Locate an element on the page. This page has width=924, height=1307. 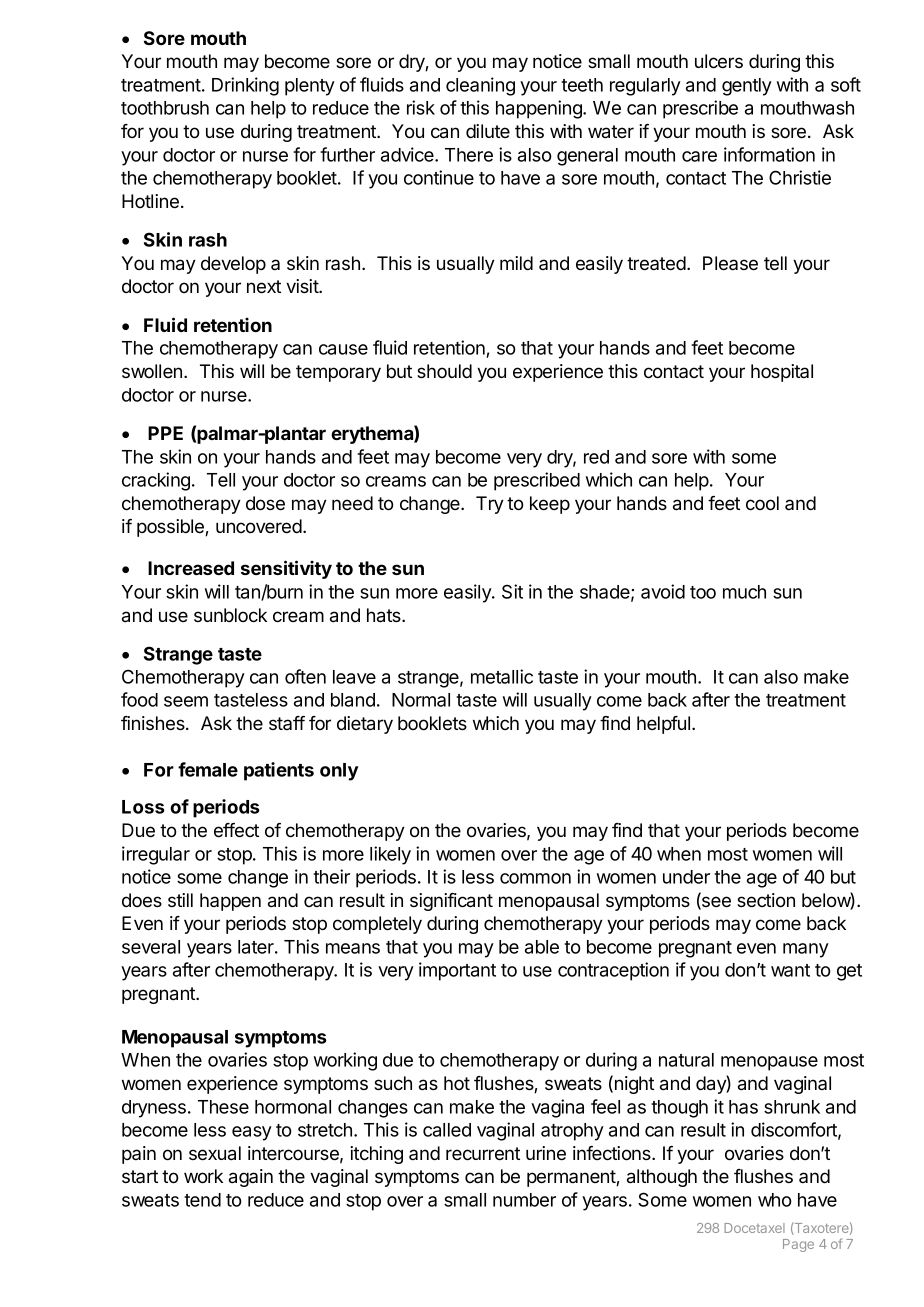
several is located at coordinates (151, 947).
